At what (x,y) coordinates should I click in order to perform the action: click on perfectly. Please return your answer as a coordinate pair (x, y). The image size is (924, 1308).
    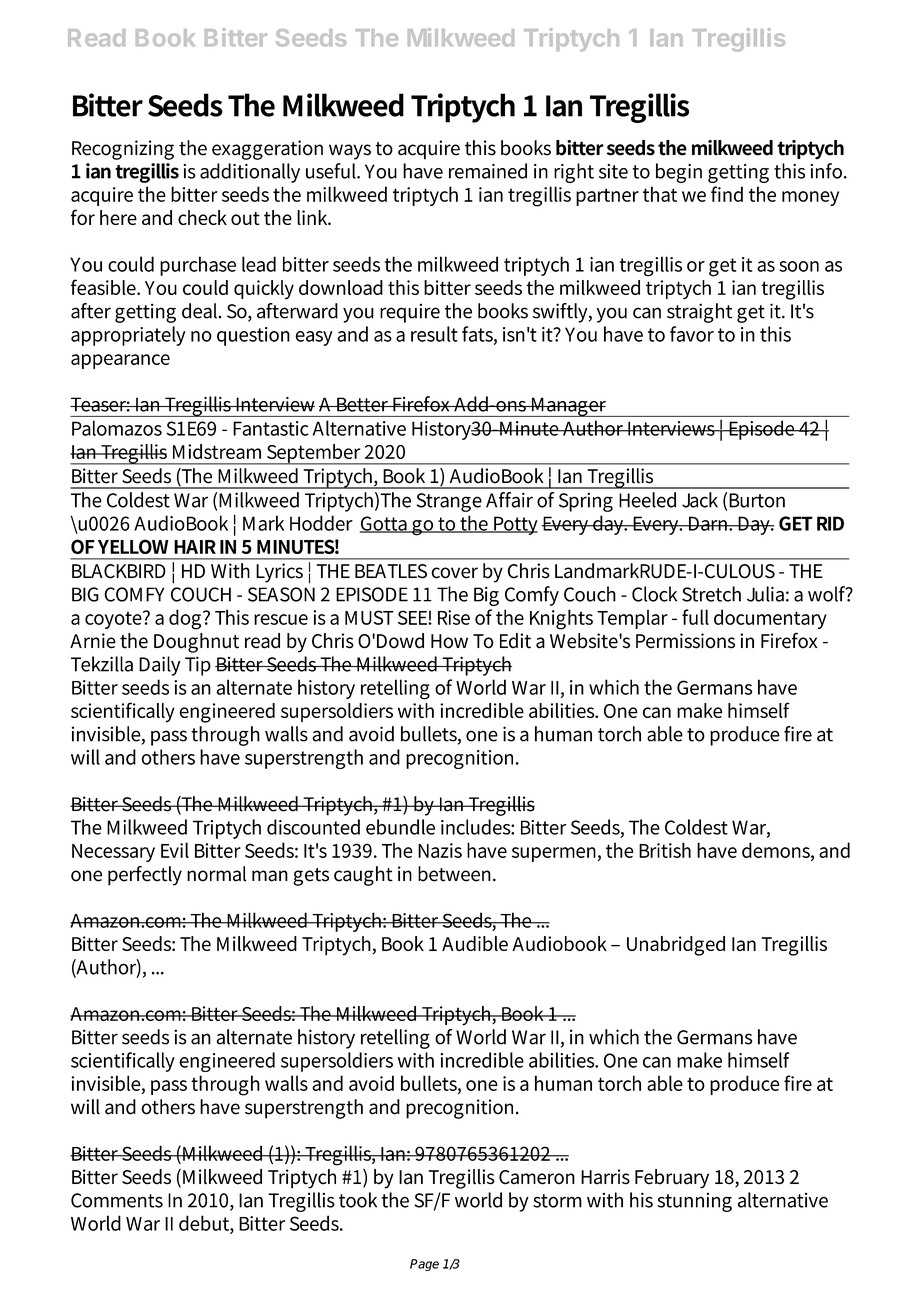
    Looking at the image, I should click on (145, 876).
